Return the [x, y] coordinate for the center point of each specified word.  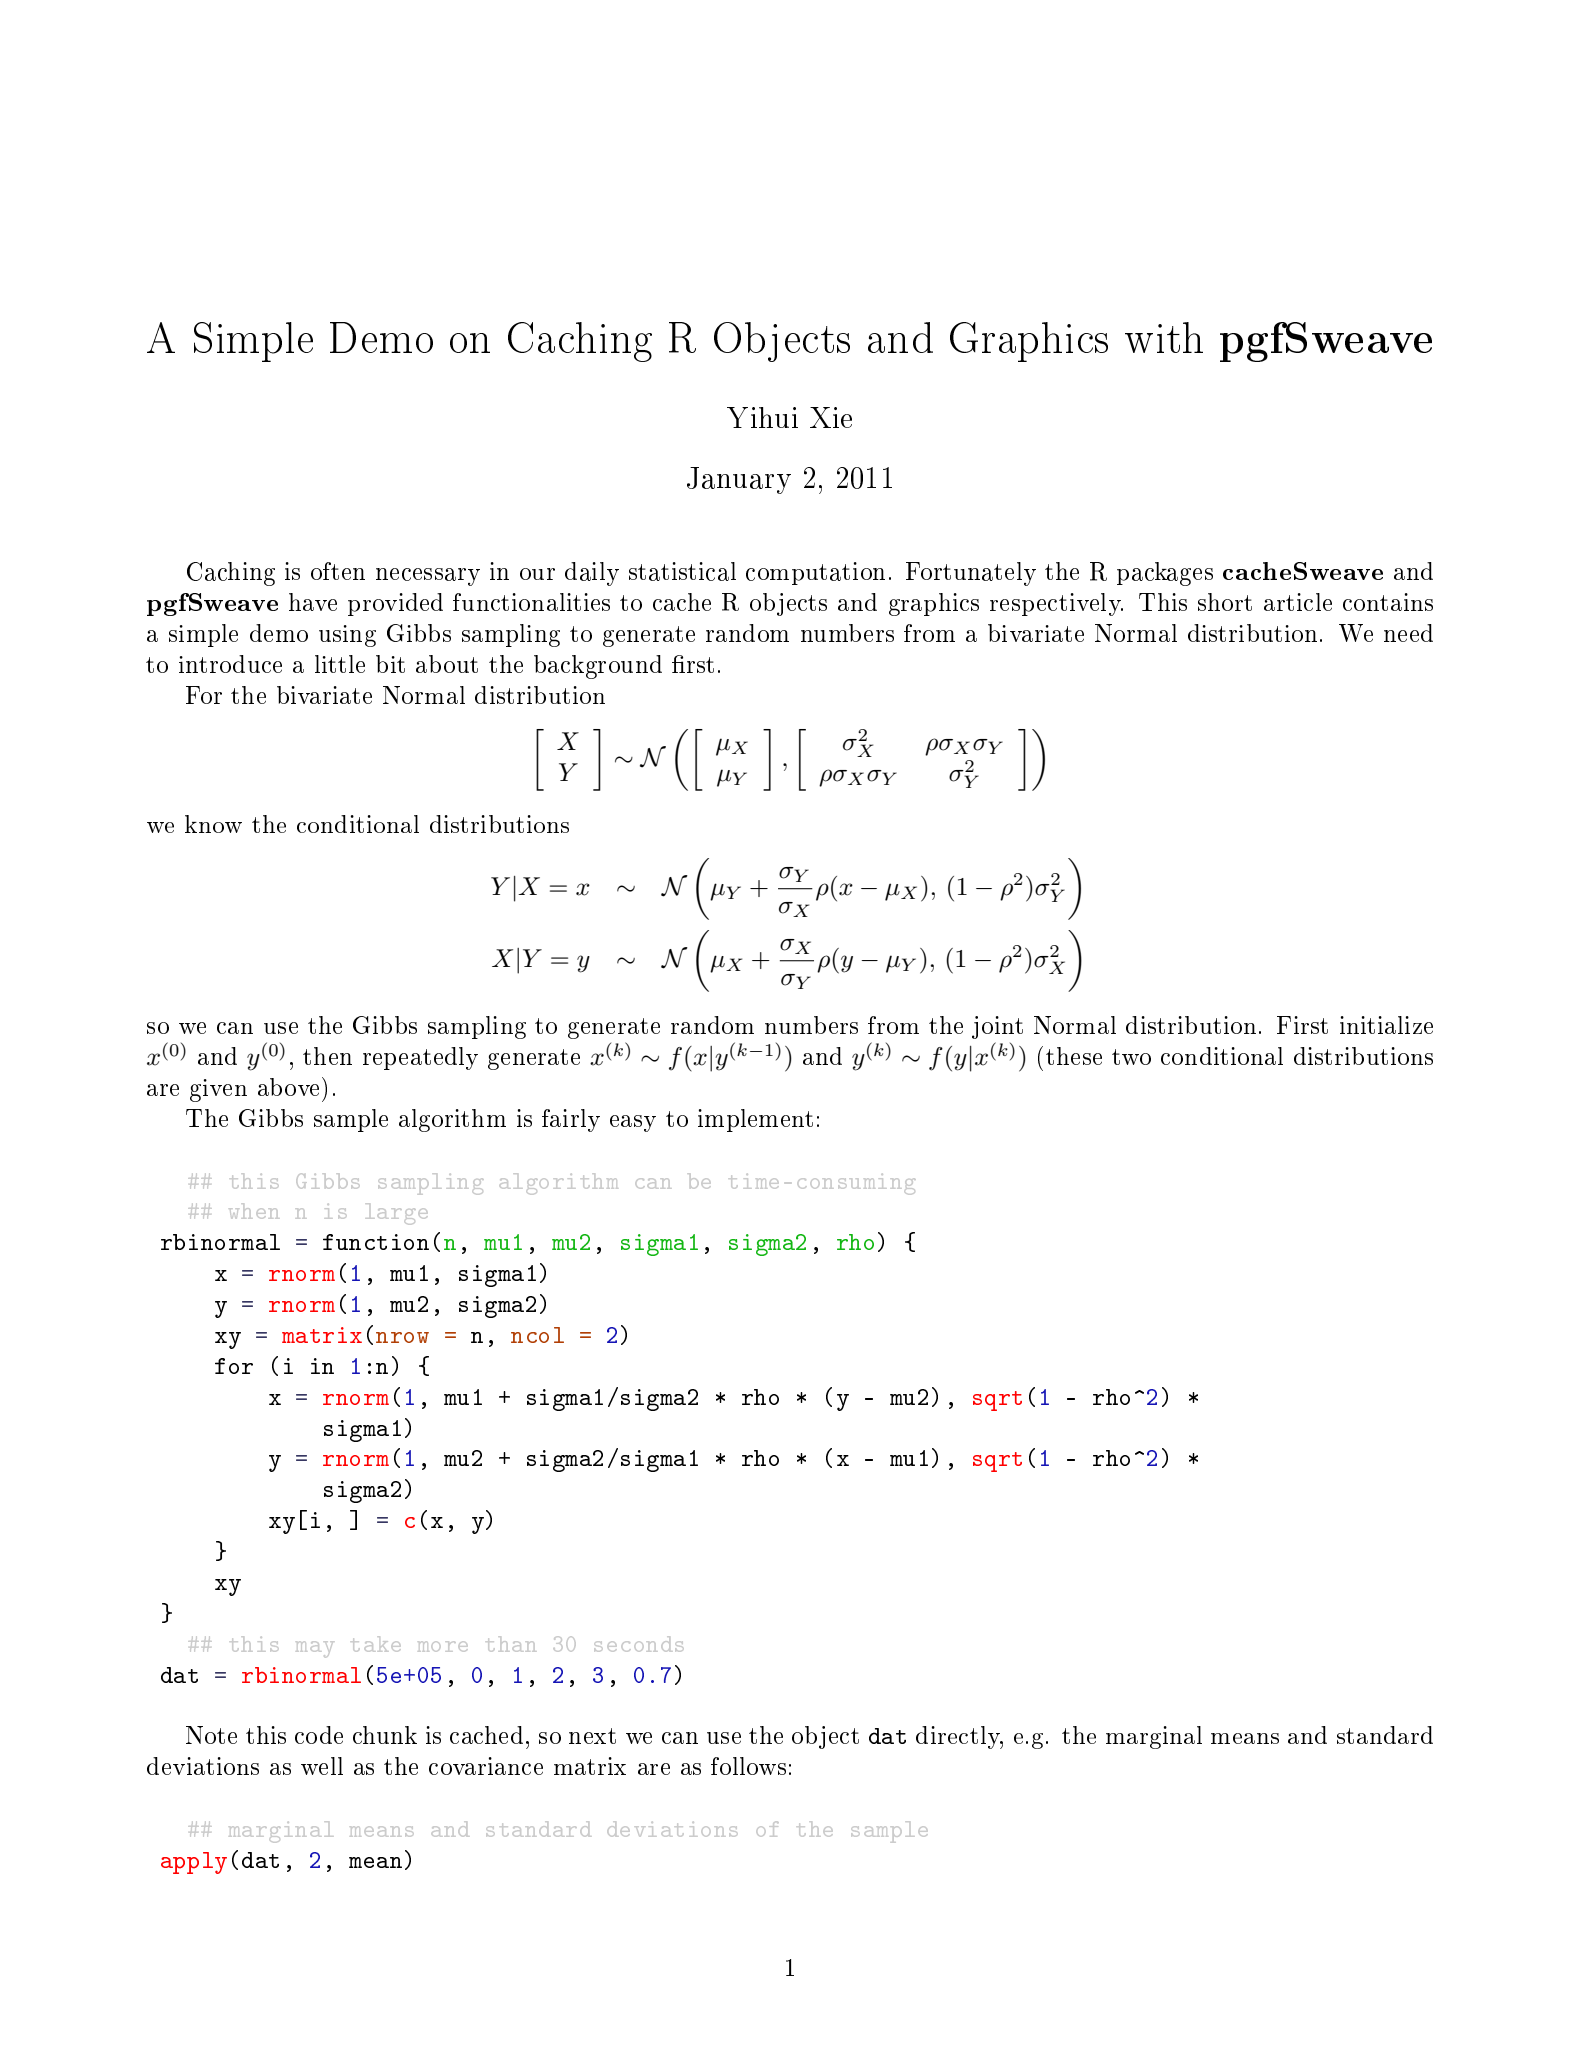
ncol [537, 1335]
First [1302, 1025]
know [213, 824]
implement [755, 1120]
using [347, 636]
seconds [639, 1644]
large [397, 1214]
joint [997, 1027]
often [338, 571]
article [1298, 602]
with [1164, 337]
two [1131, 1057]
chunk [385, 1735]
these [1074, 1056]
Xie [831, 417]
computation [815, 573]
